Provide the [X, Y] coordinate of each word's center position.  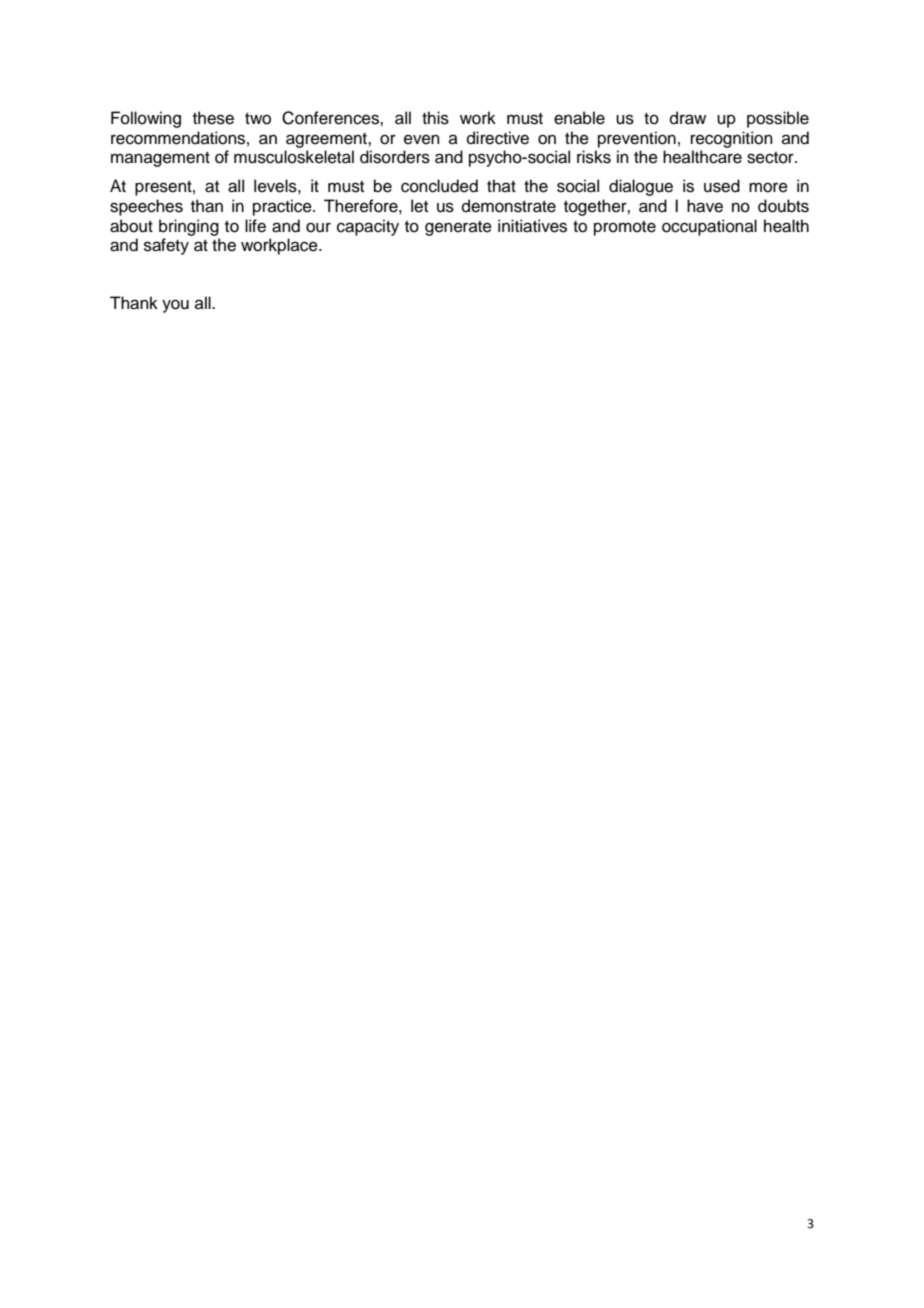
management [160, 159]
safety [166, 246]
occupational [709, 227]
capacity [368, 227]
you [175, 306]
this [435, 118]
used [722, 186]
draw [688, 118]
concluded [439, 186]
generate [458, 228]
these [213, 118]
